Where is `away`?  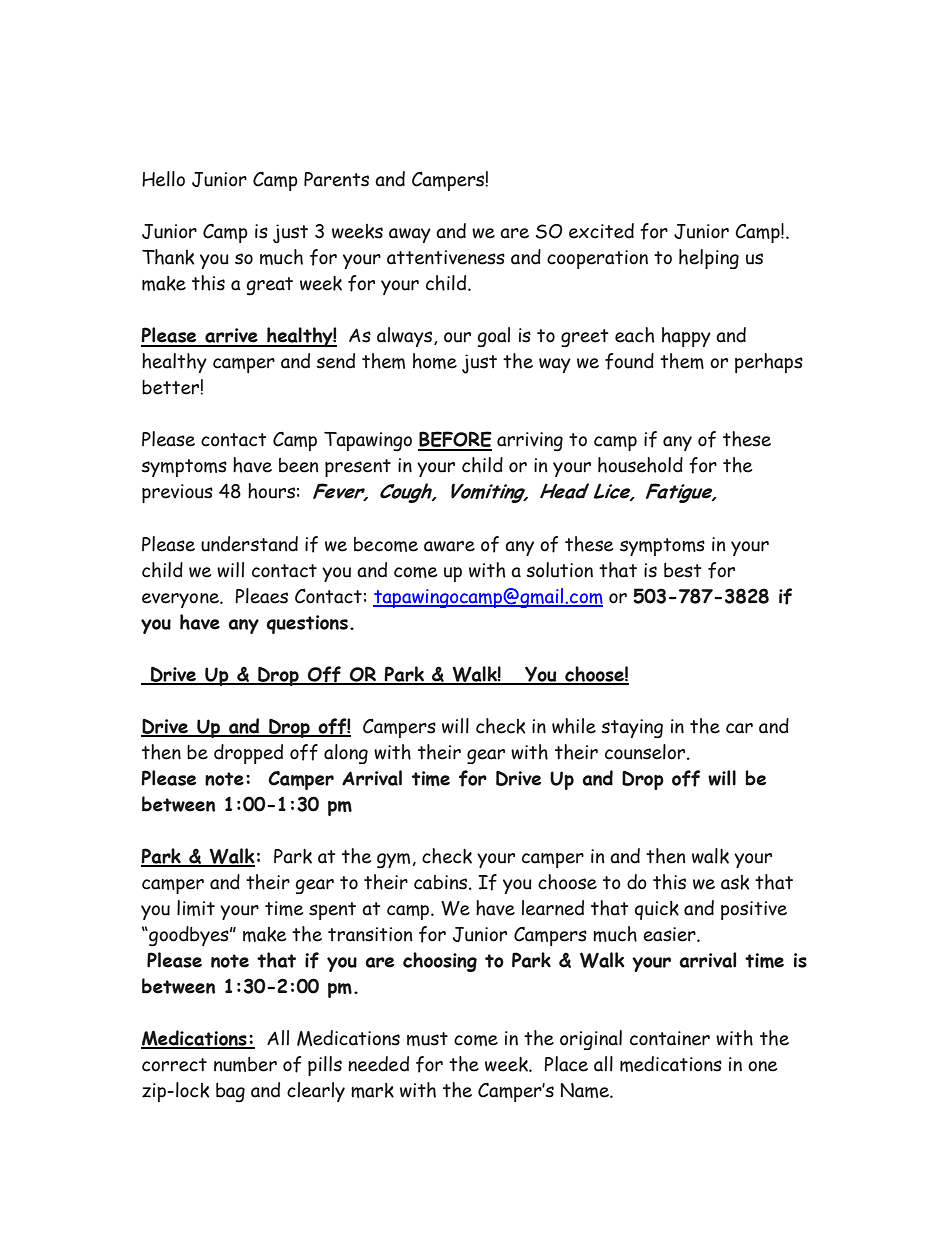
away is located at coordinates (410, 235).
